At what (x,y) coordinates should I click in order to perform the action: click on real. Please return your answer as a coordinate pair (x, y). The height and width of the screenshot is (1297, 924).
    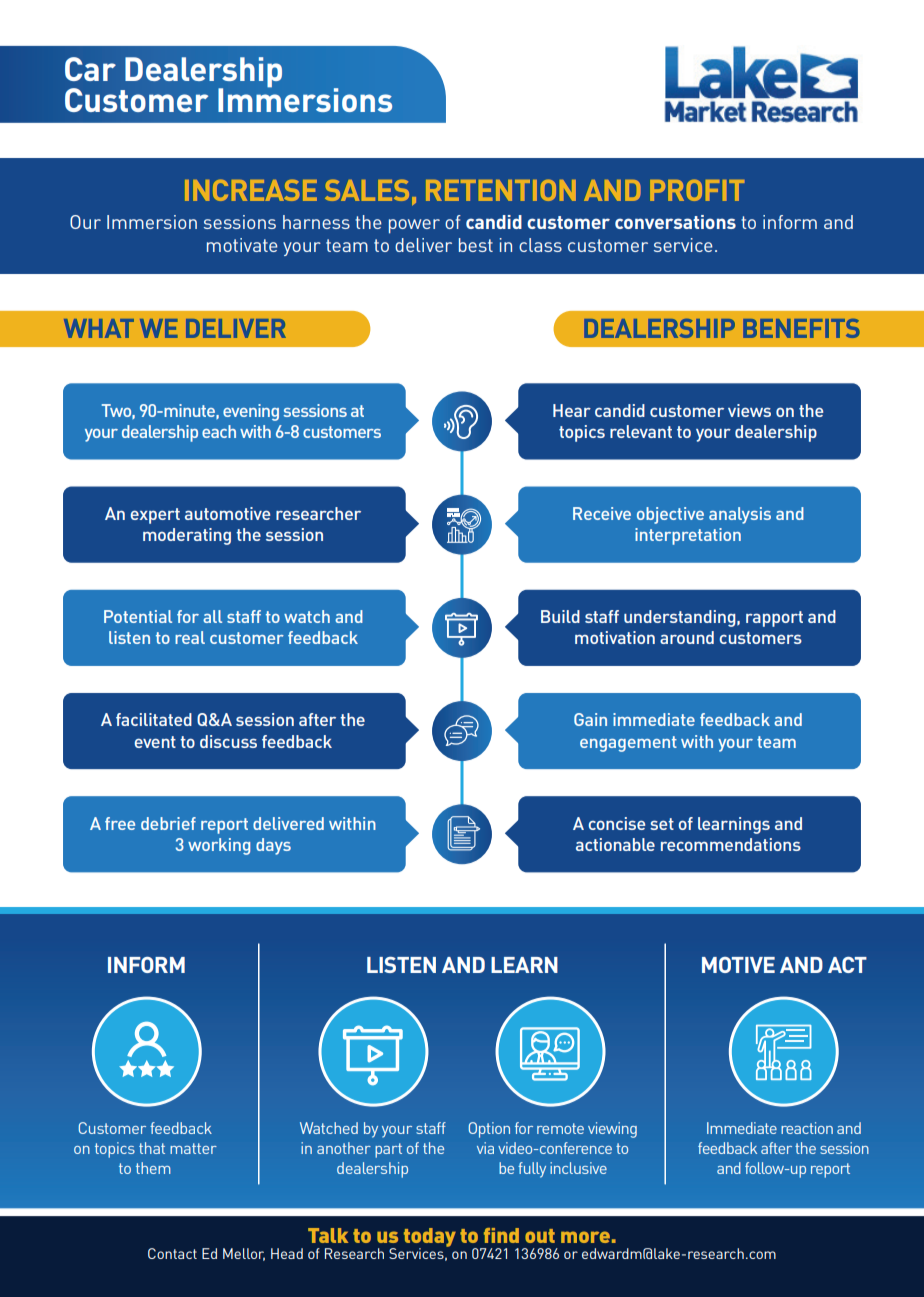
    Looking at the image, I should click on (190, 637).
